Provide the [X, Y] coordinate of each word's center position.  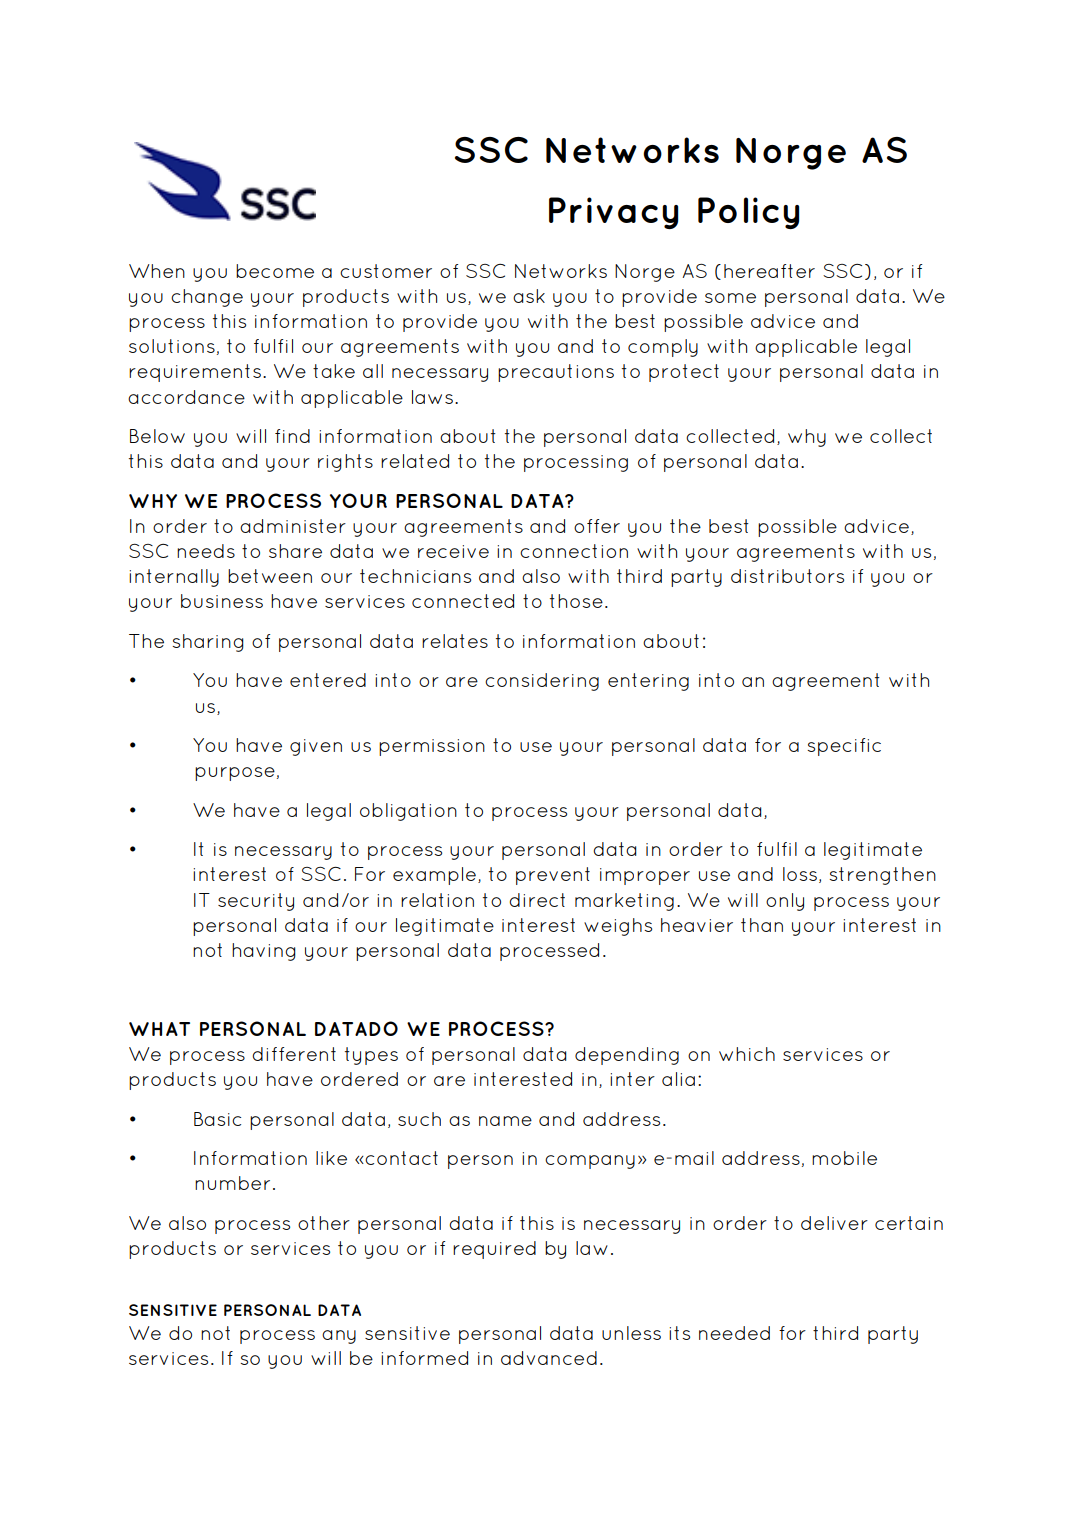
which [747, 1054]
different [294, 1054]
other [324, 1223]
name [505, 1121]
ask [529, 296]
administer [293, 526]
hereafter [769, 271]
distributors [787, 576]
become [275, 271]
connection [574, 551]
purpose [235, 774]
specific [844, 747]
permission [432, 747]
